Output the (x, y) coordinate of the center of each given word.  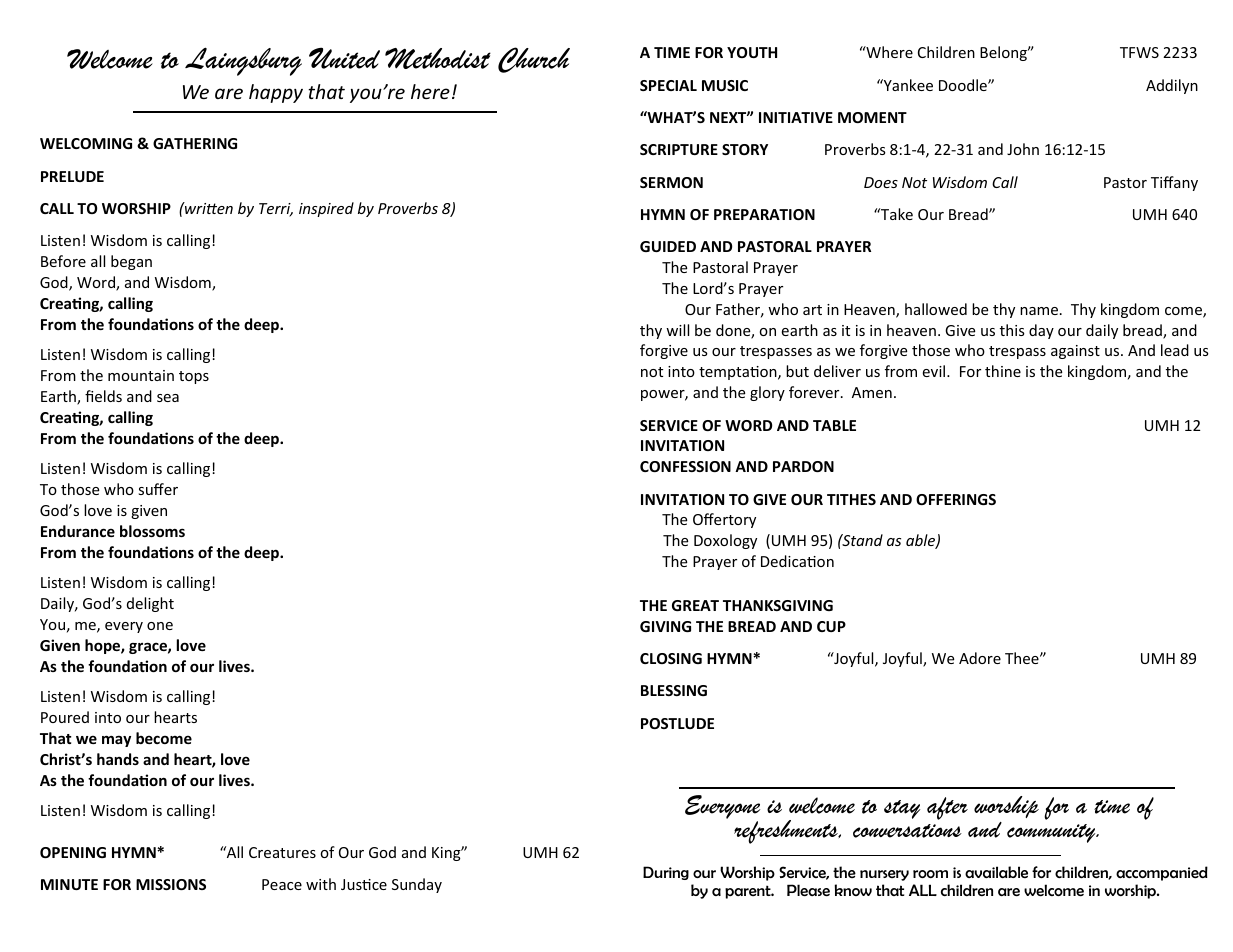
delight (150, 604)
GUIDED (668, 246)
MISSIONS (171, 884)
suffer (158, 489)
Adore (980, 658)
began (131, 262)
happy (276, 93)
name (1040, 311)
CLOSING (671, 658)
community (1052, 833)
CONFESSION (685, 466)
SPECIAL (668, 85)
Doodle (964, 85)
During (666, 873)
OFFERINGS (956, 499)
